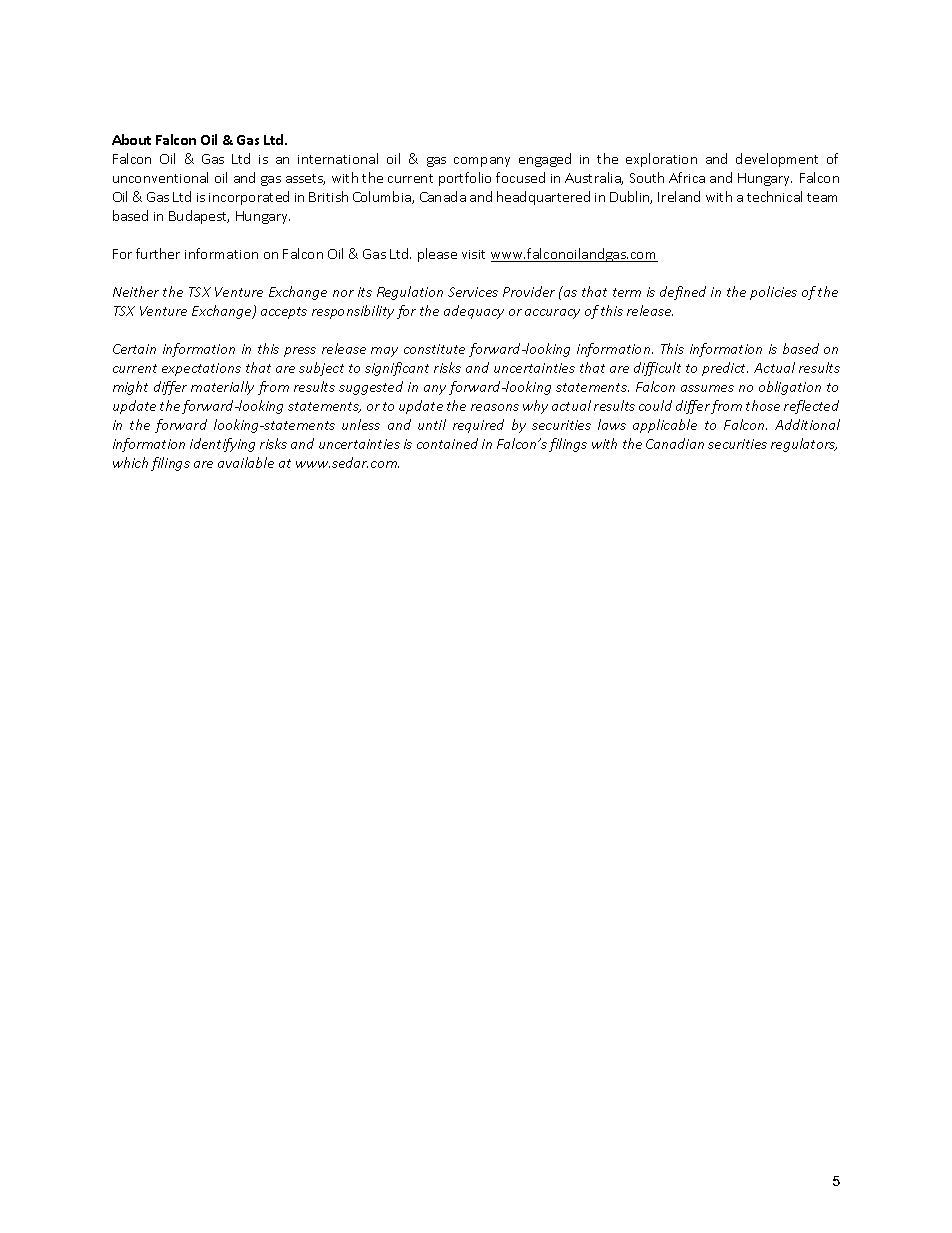 The width and height of the screenshot is (952, 1233). Describe the element at coordinates (201, 369) in the screenshot. I see `expectations` at that location.
